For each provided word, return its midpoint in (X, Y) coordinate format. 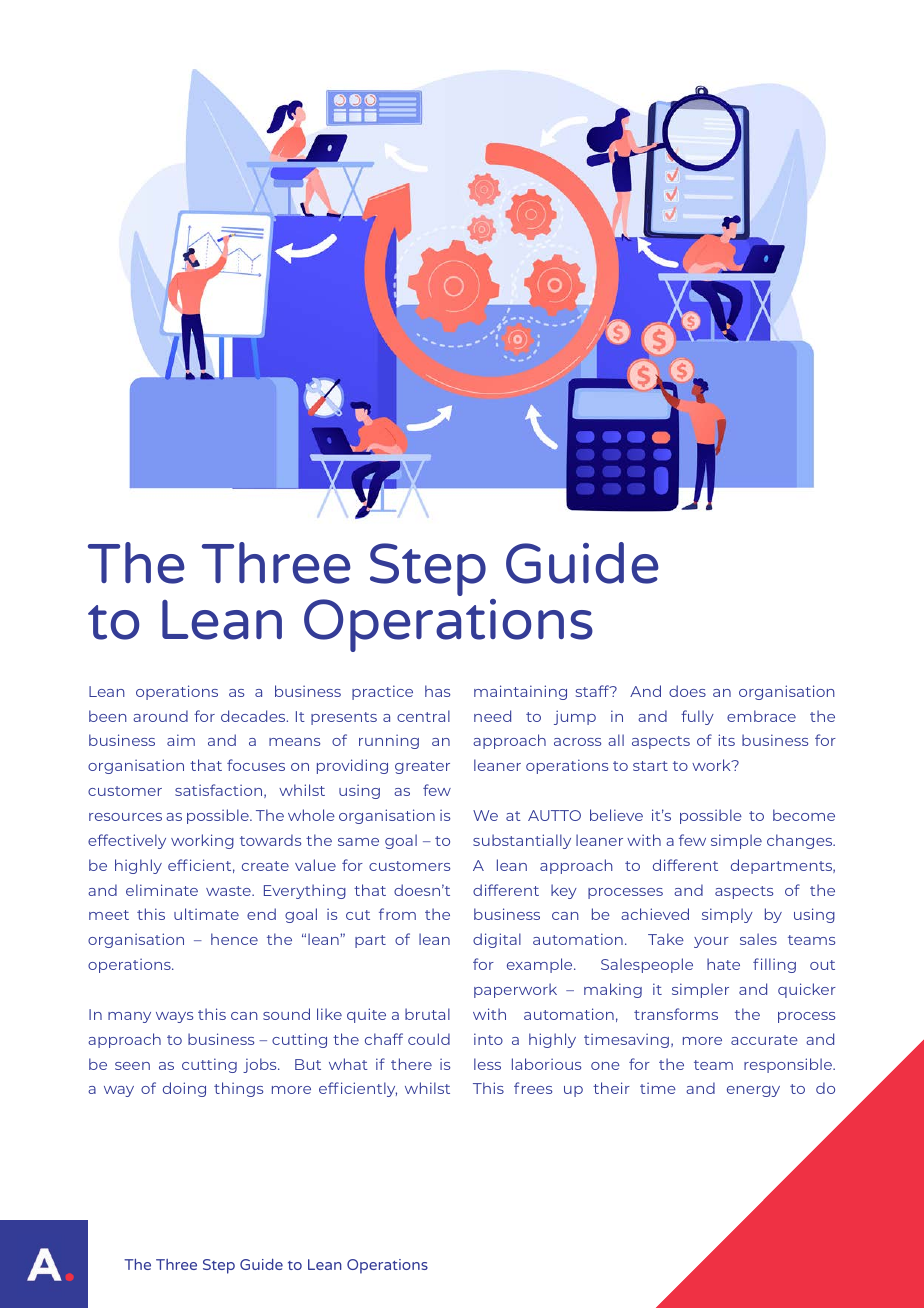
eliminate (162, 890)
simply (727, 915)
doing (184, 1089)
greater (422, 767)
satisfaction (220, 791)
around (160, 716)
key (564, 891)
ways (174, 1017)
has (437, 691)
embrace (761, 716)
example (541, 965)
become (804, 815)
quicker (807, 990)
